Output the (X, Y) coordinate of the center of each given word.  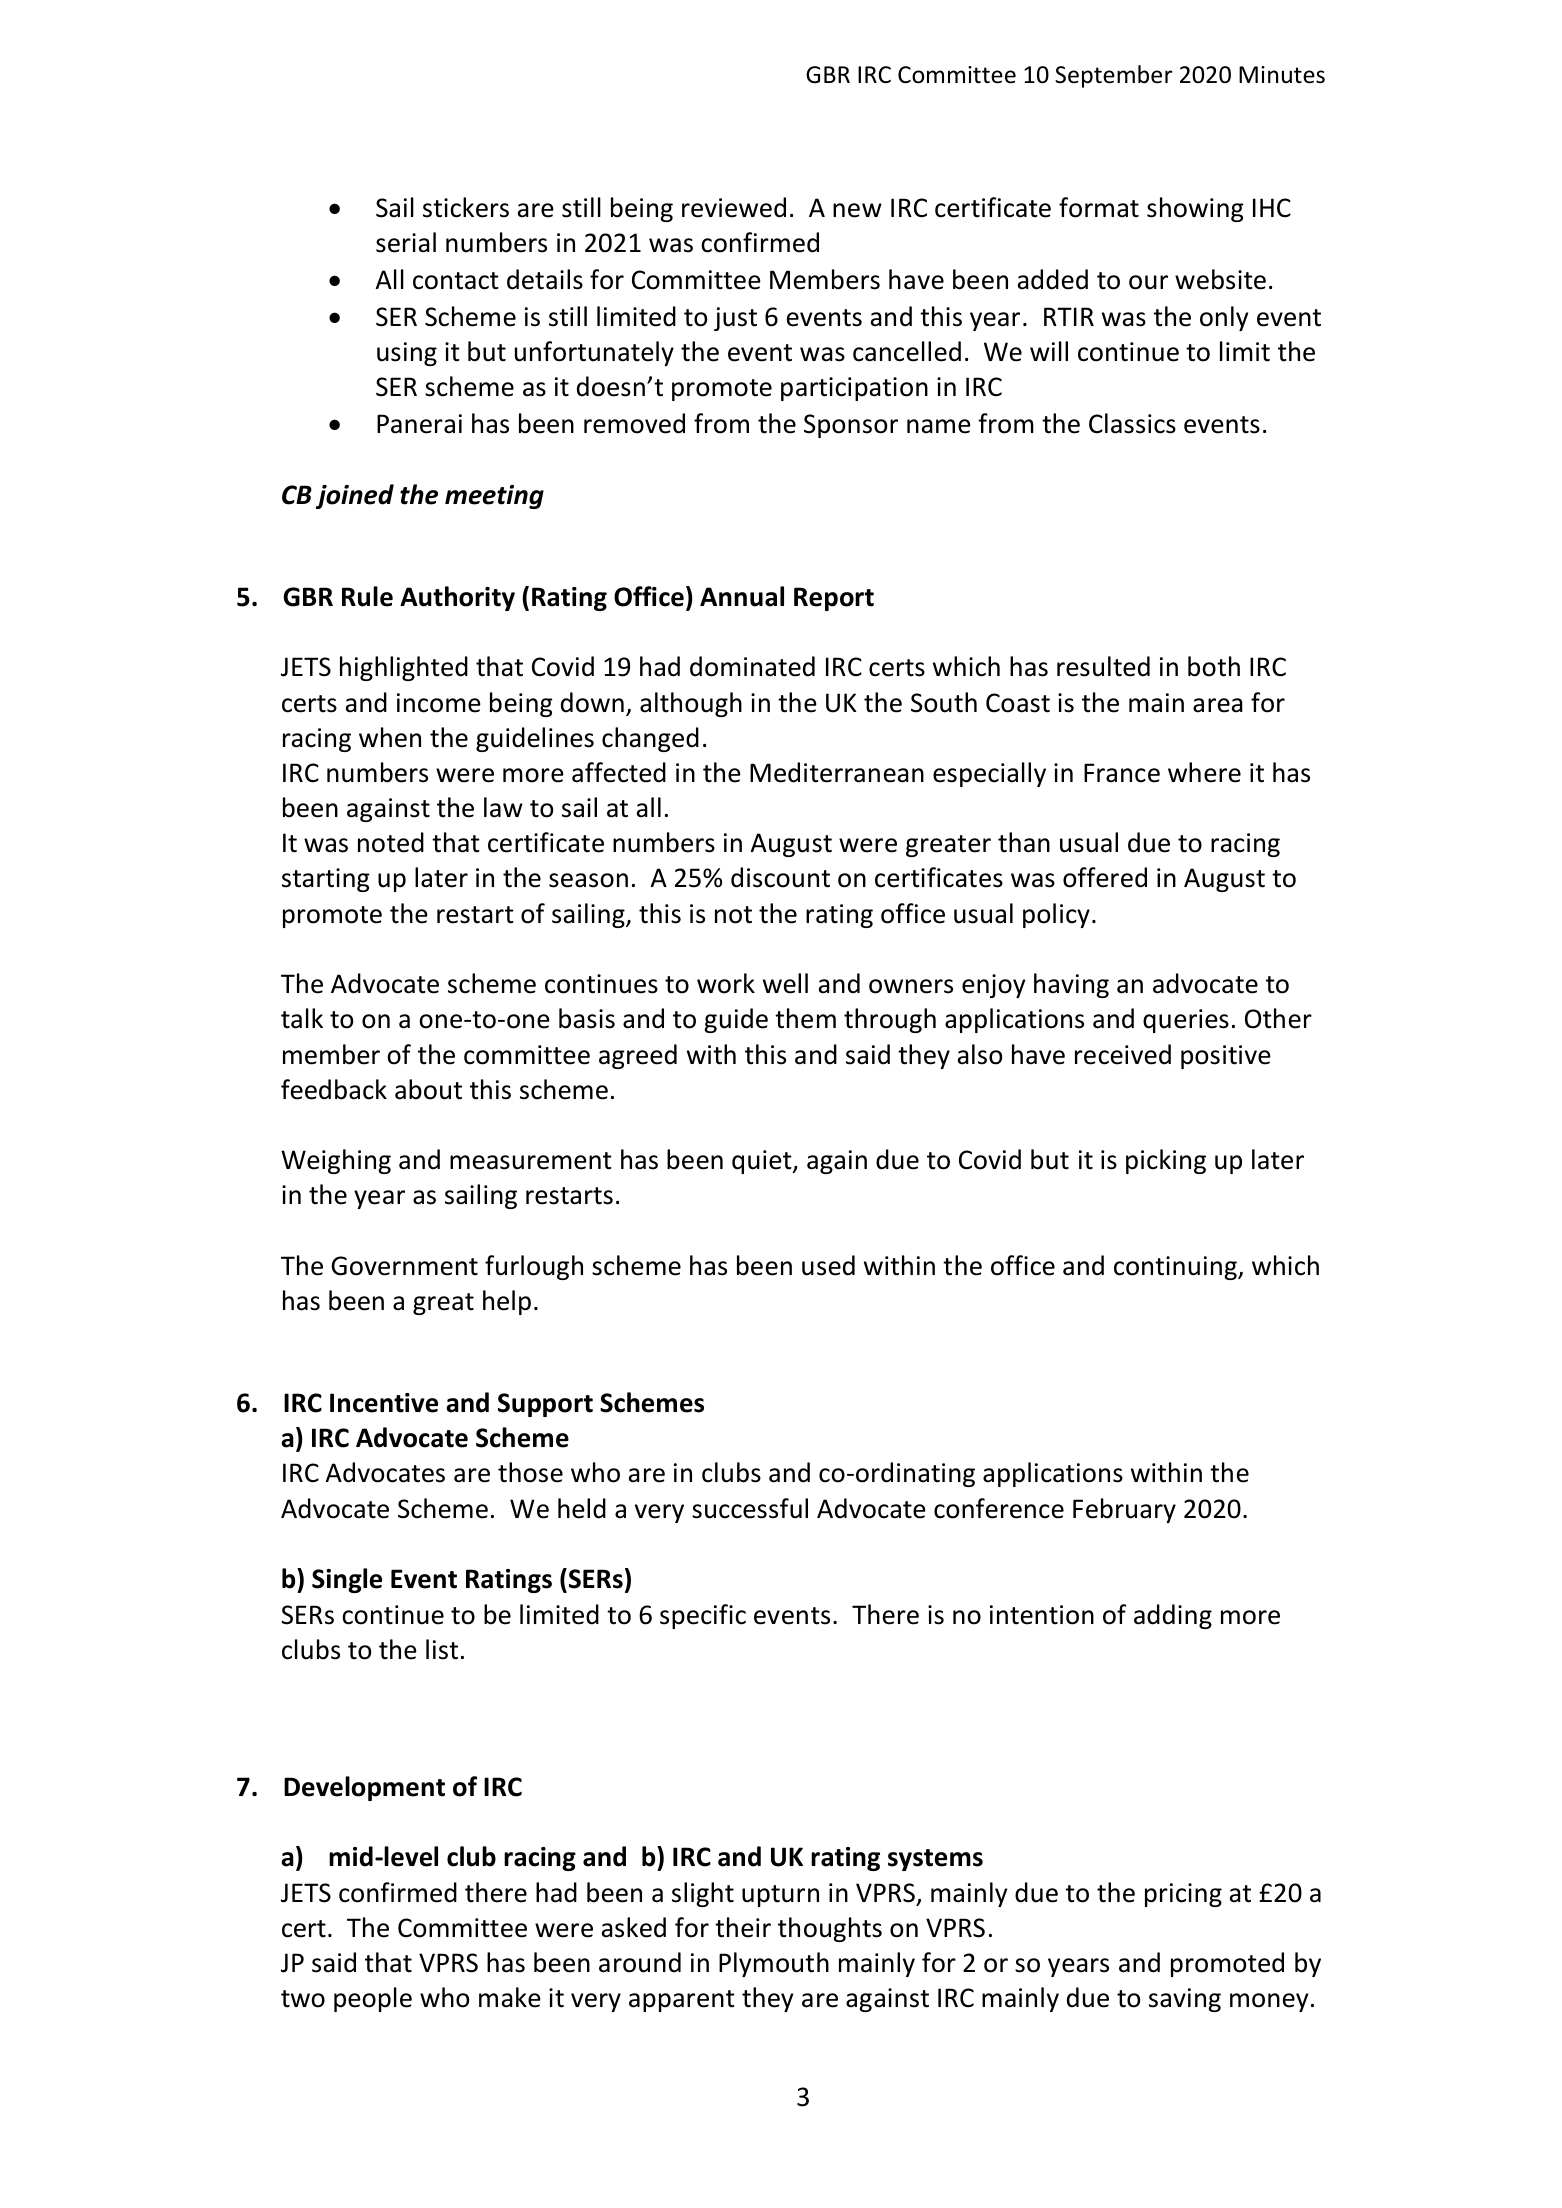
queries (1186, 1021)
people (373, 1999)
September (1113, 76)
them (805, 1018)
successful (750, 1508)
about (428, 1089)
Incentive (384, 1403)
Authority (457, 598)
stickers (466, 207)
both (1214, 666)
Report (834, 599)
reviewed (734, 207)
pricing (1183, 1895)
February (1124, 1510)
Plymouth (774, 1964)
